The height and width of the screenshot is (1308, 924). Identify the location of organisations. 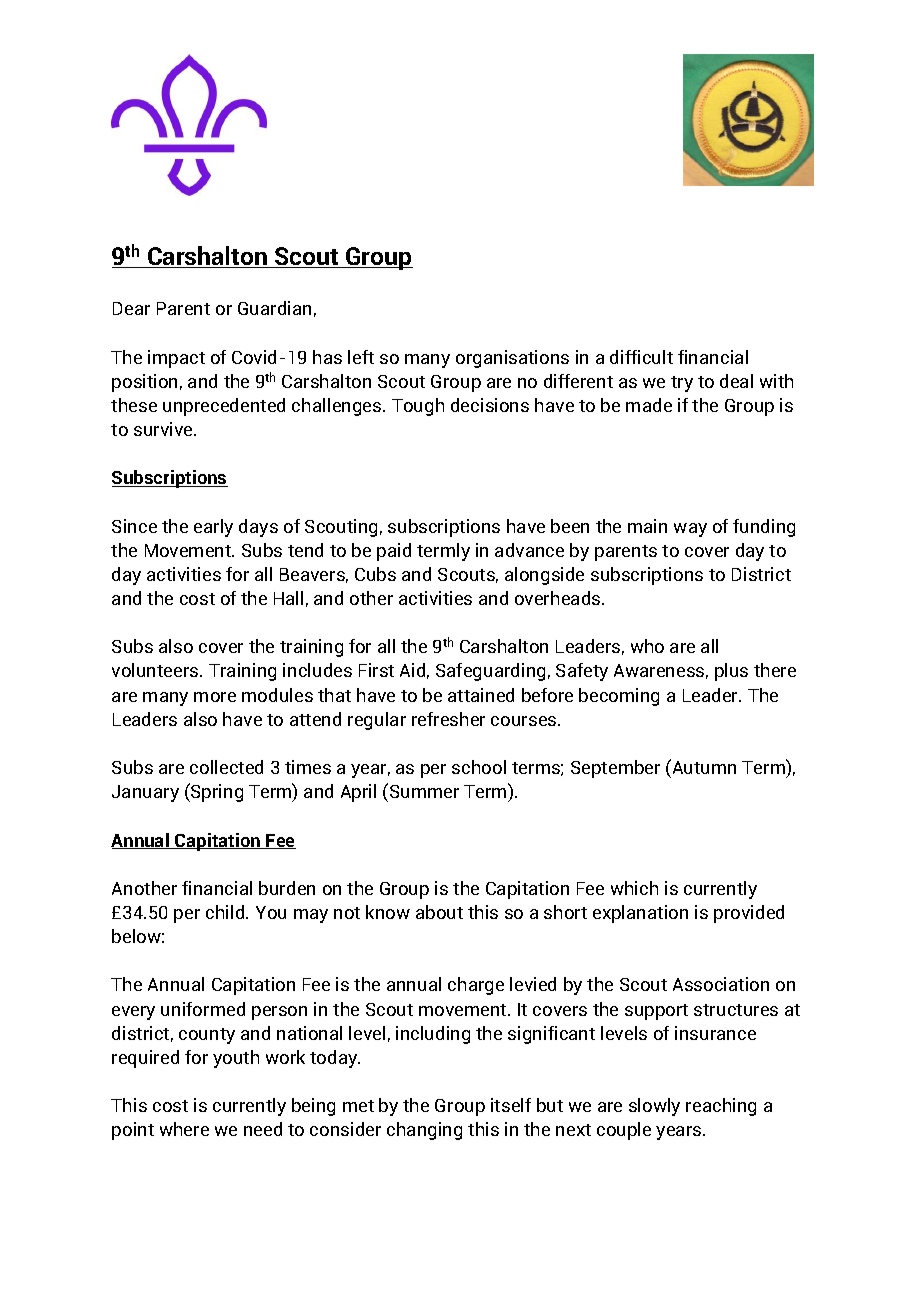
(512, 359).
